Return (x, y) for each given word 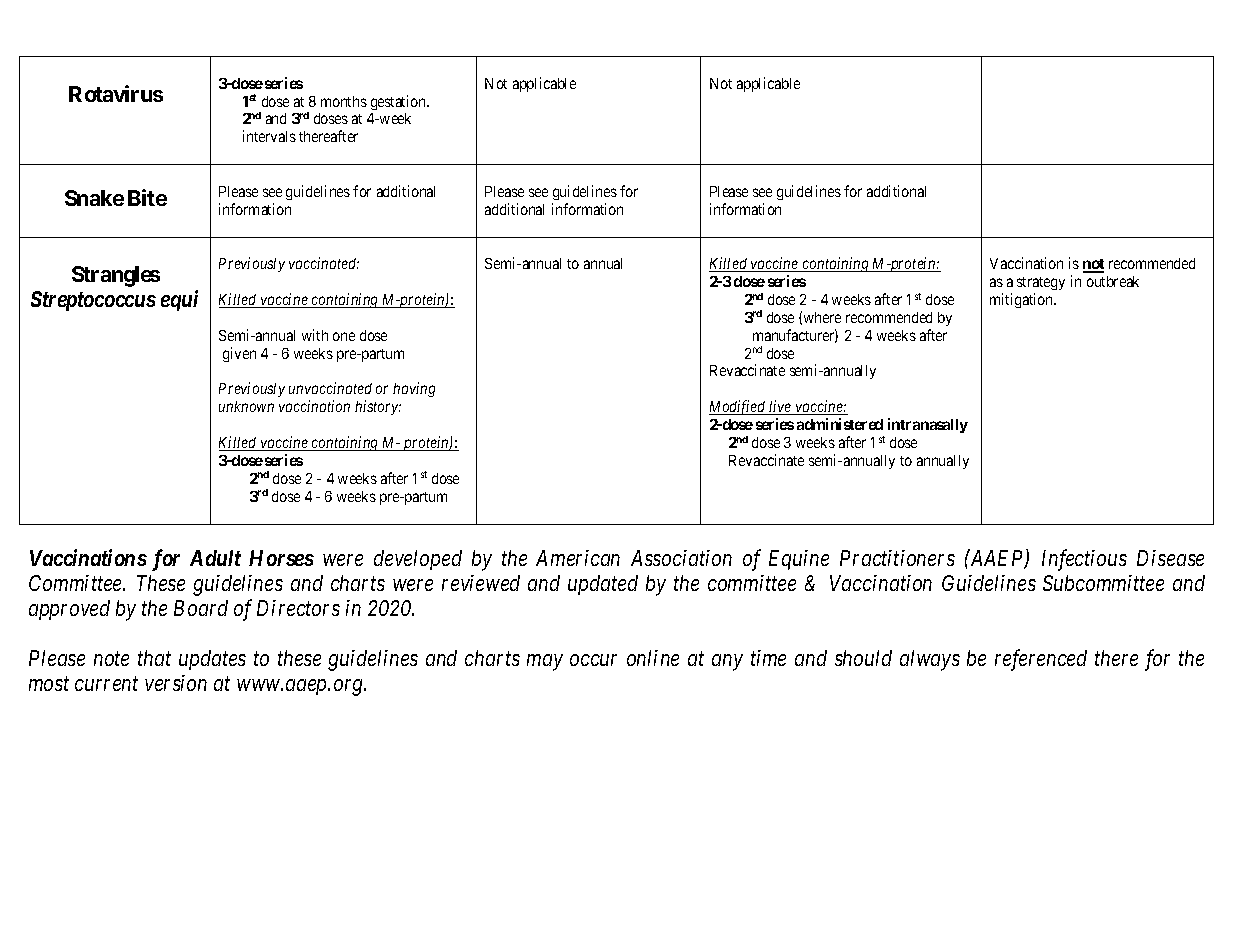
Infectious (1084, 560)
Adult (215, 558)
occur (593, 660)
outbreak (1113, 281)
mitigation (1023, 300)
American (578, 558)
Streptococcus (93, 301)
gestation (399, 102)
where (822, 317)
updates (212, 660)
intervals (269, 136)
